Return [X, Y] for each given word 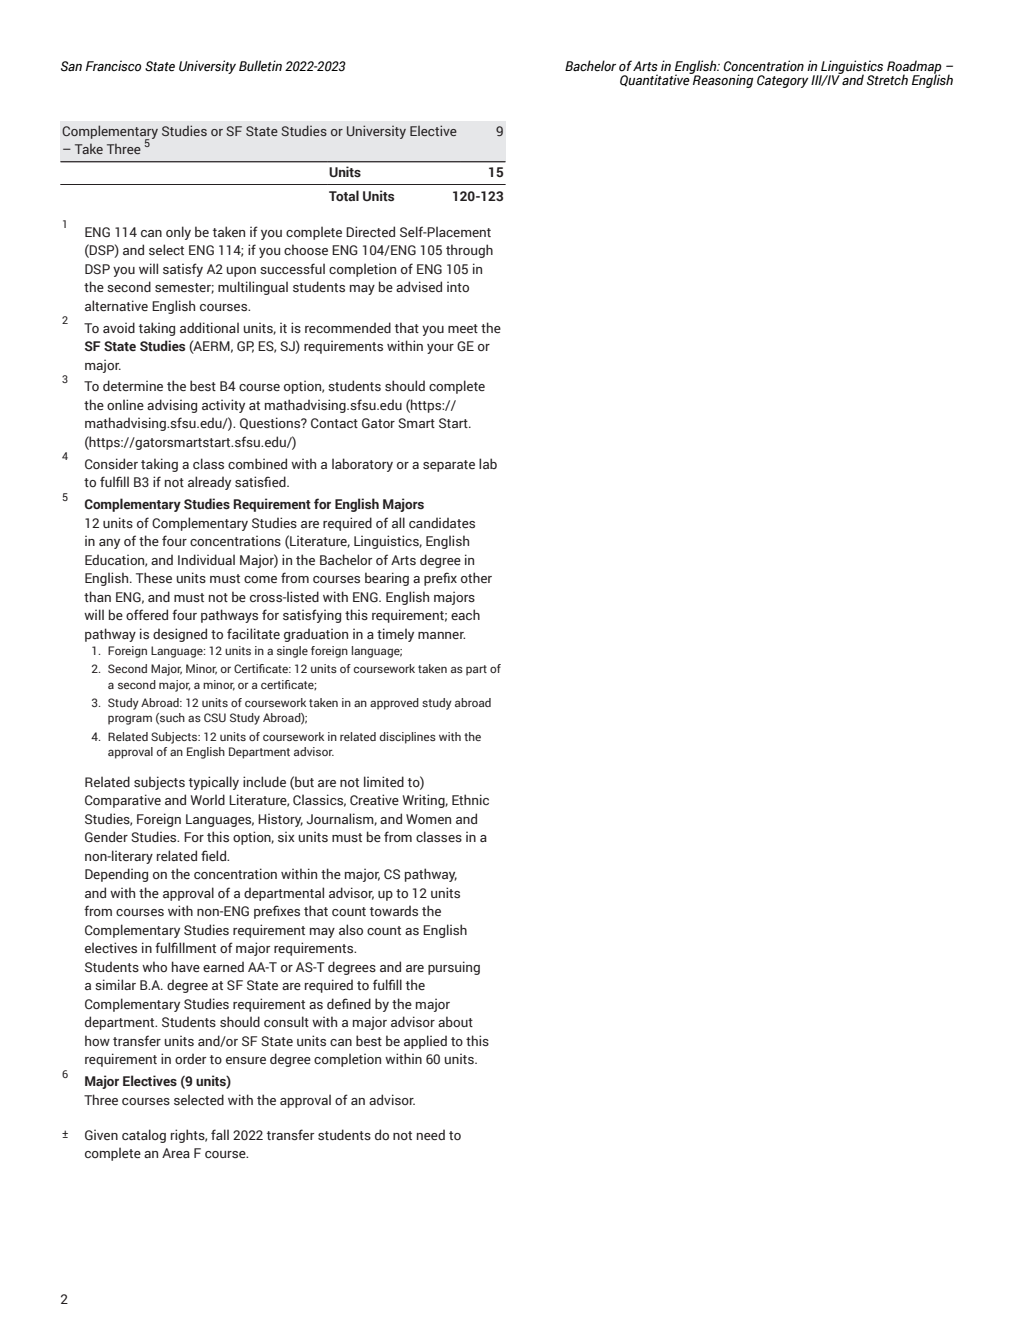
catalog [144, 1136]
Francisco [113, 66]
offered [147, 614]
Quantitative [656, 79]
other [476, 577]
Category [782, 81]
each [465, 614]
